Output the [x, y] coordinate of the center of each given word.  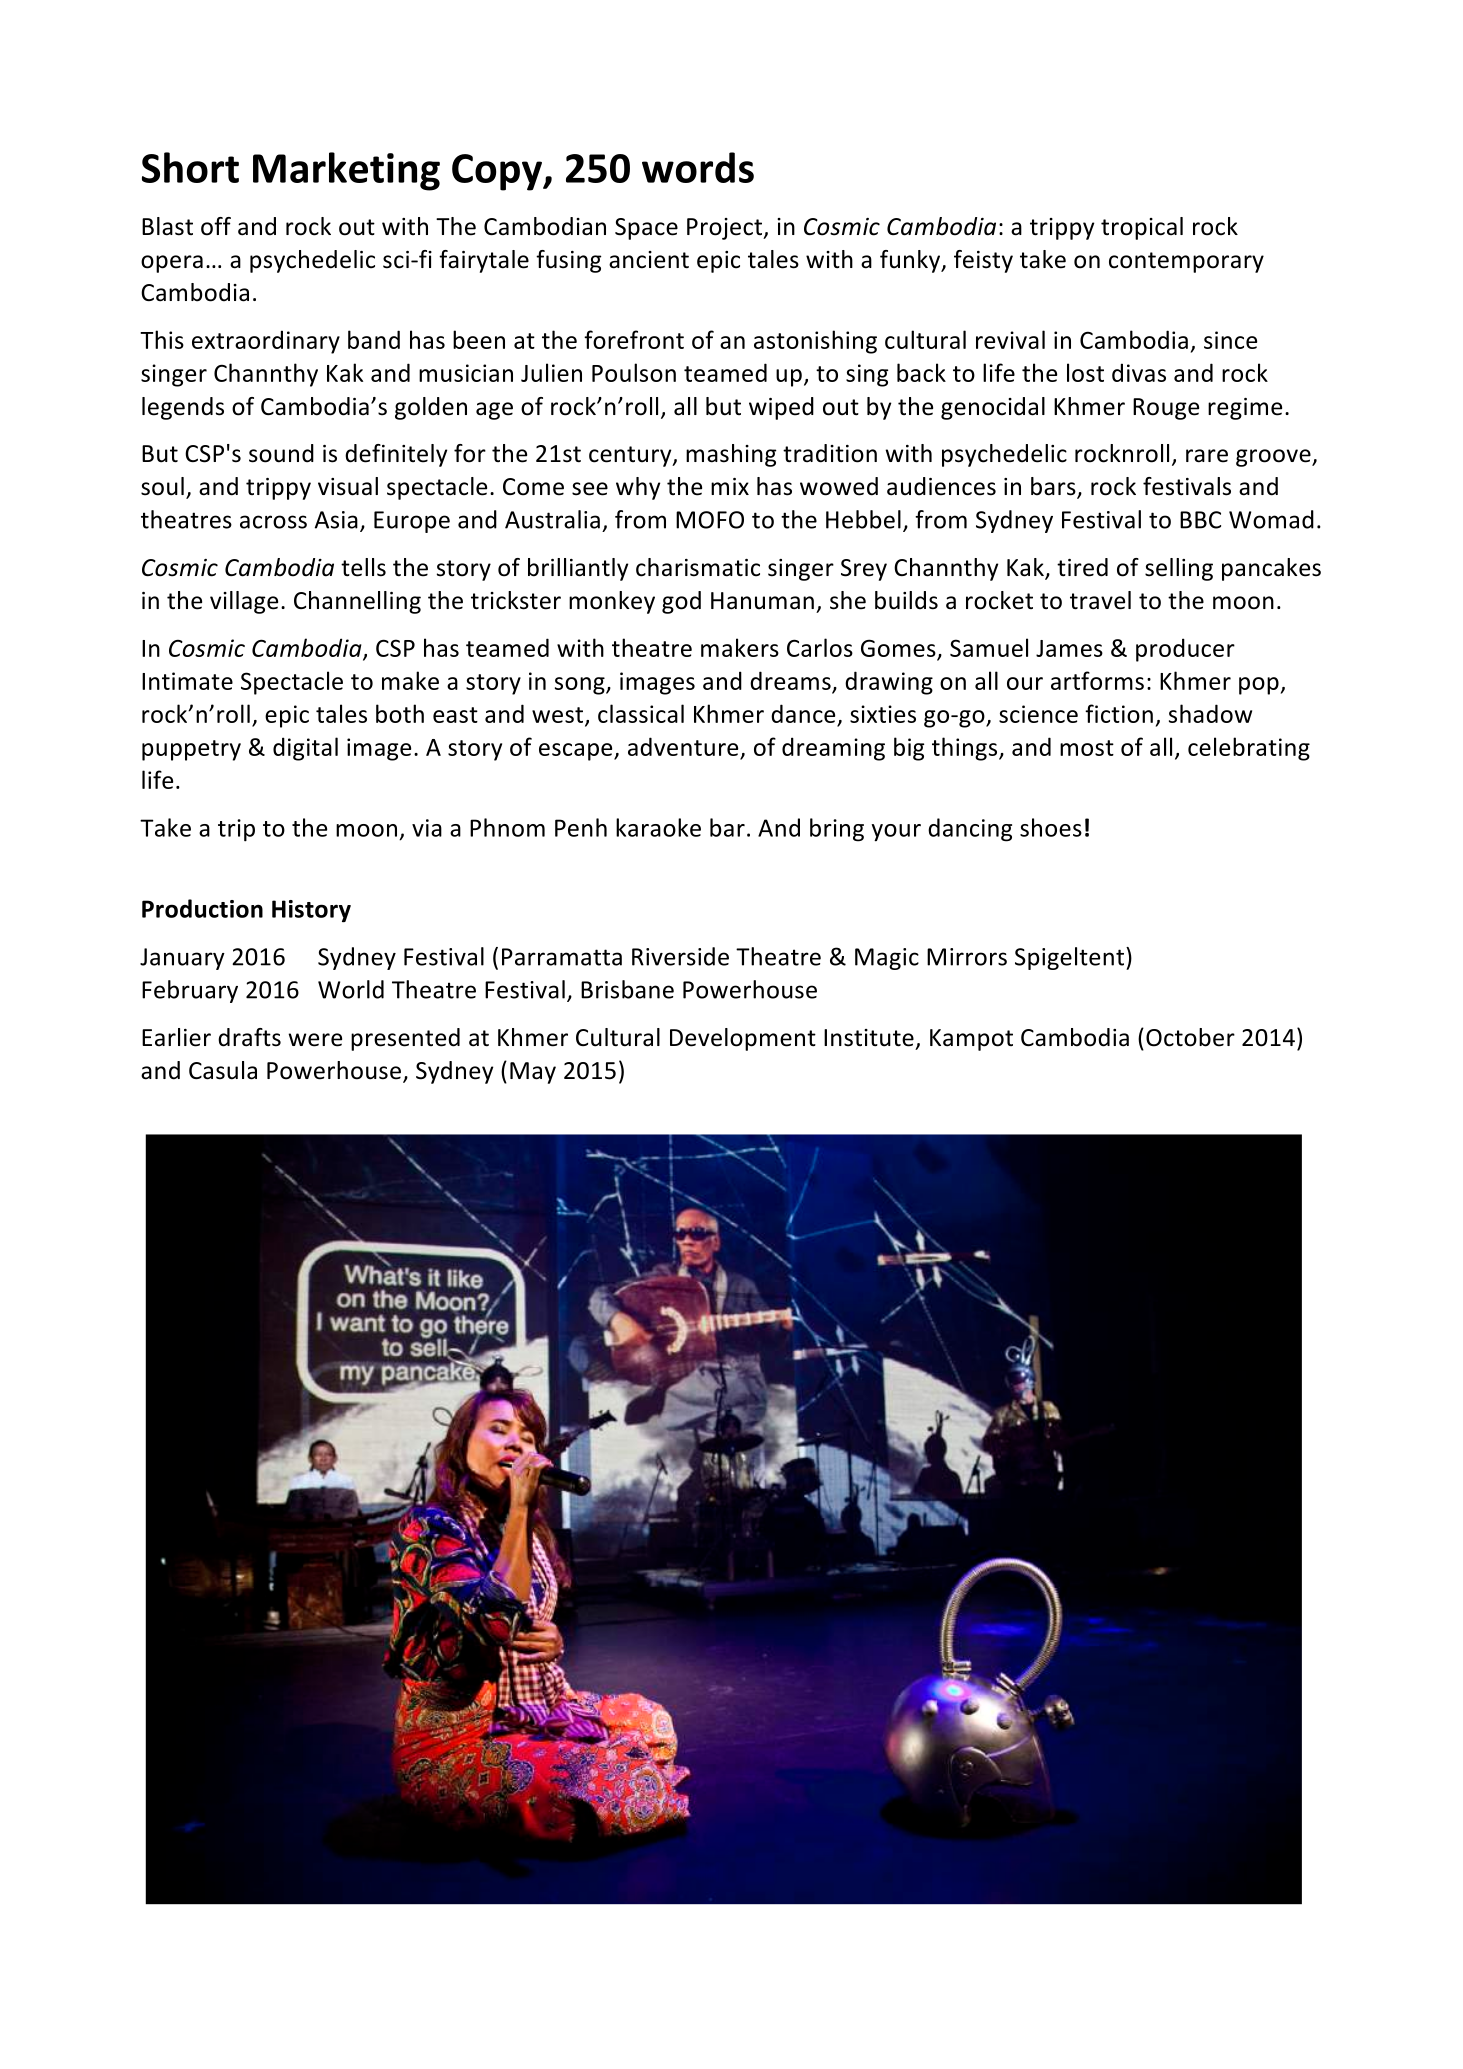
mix [730, 486]
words [698, 167]
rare [1207, 456]
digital [305, 749]
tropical [1142, 228]
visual [348, 486]
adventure [683, 746]
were [315, 1040]
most [1087, 748]
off [216, 226]
